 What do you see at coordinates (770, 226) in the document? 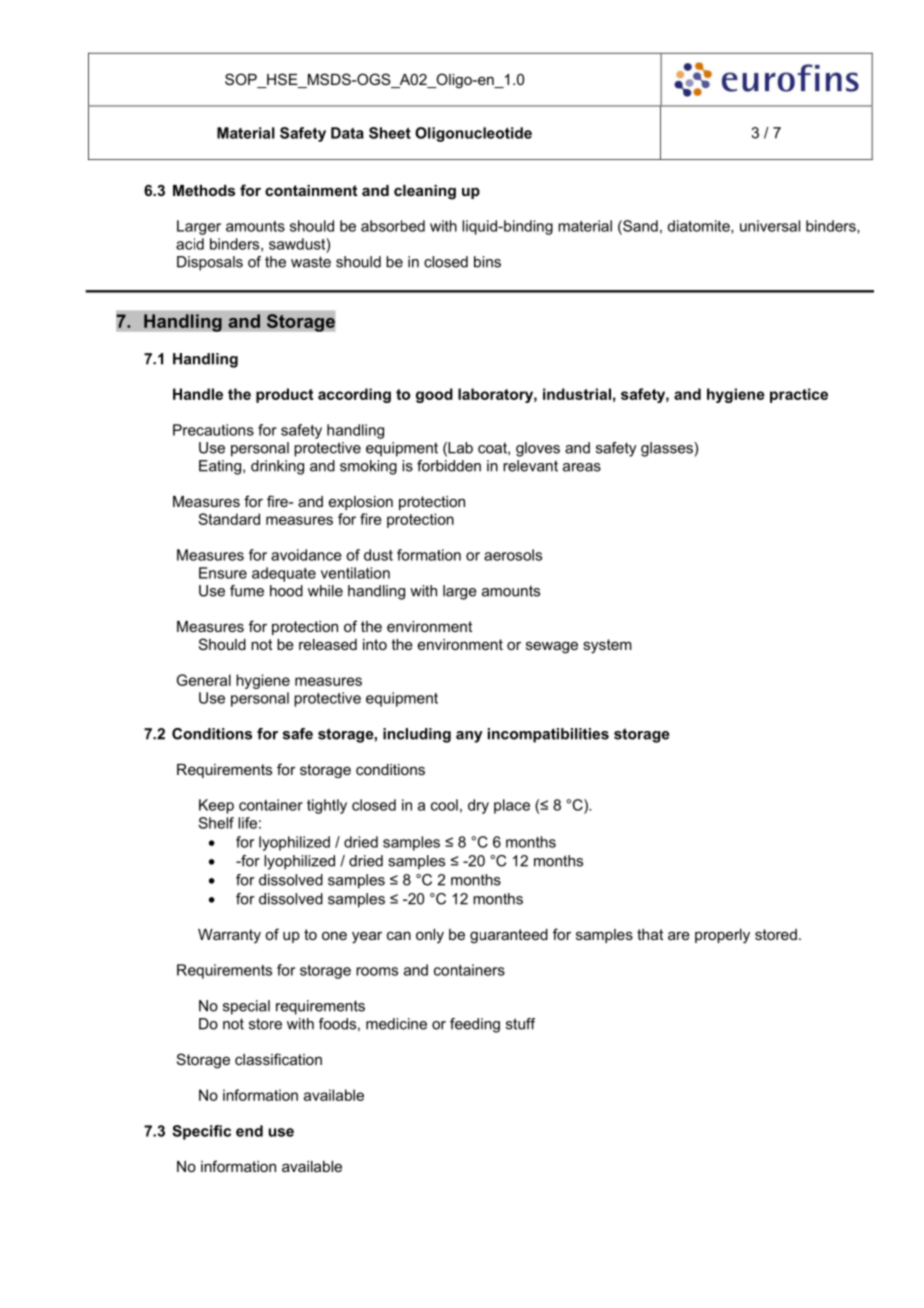
I see `universal` at bounding box center [770, 226].
